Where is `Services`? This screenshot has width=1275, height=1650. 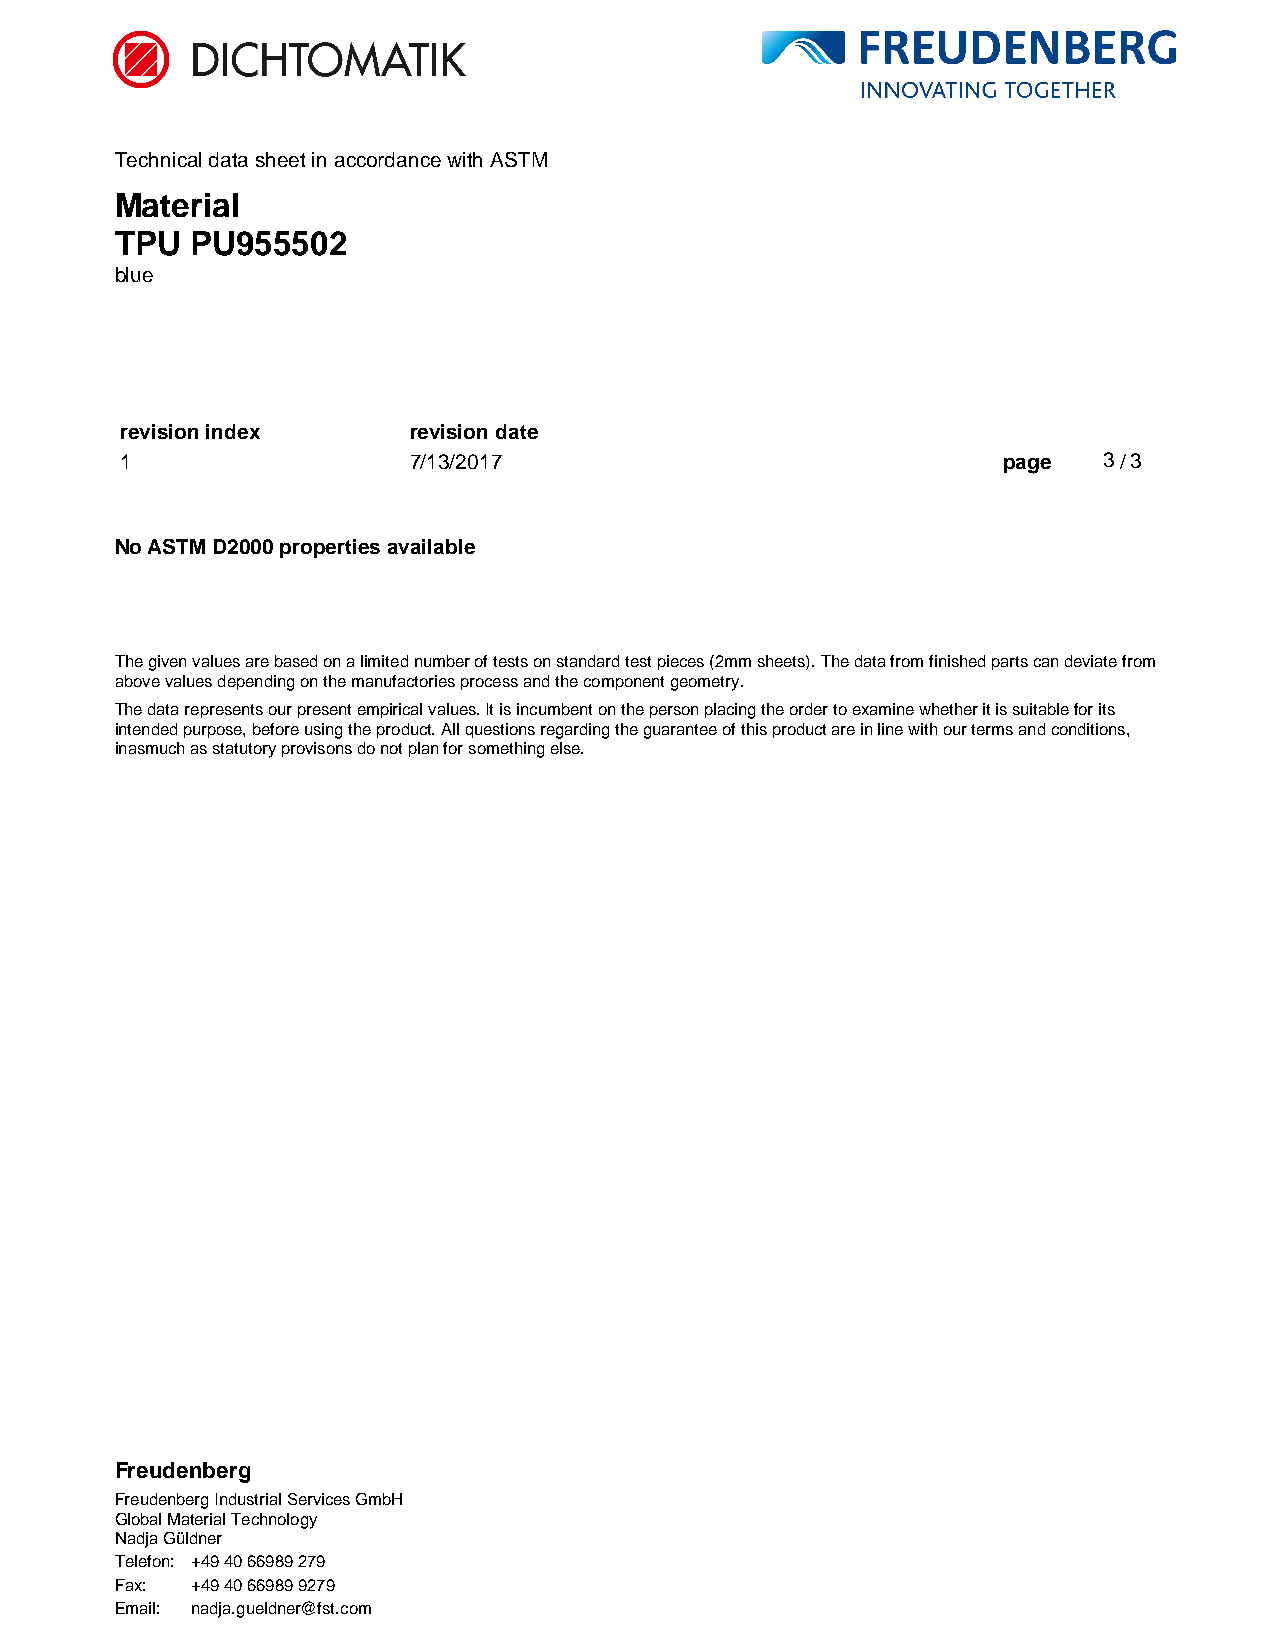 Services is located at coordinates (319, 1499).
